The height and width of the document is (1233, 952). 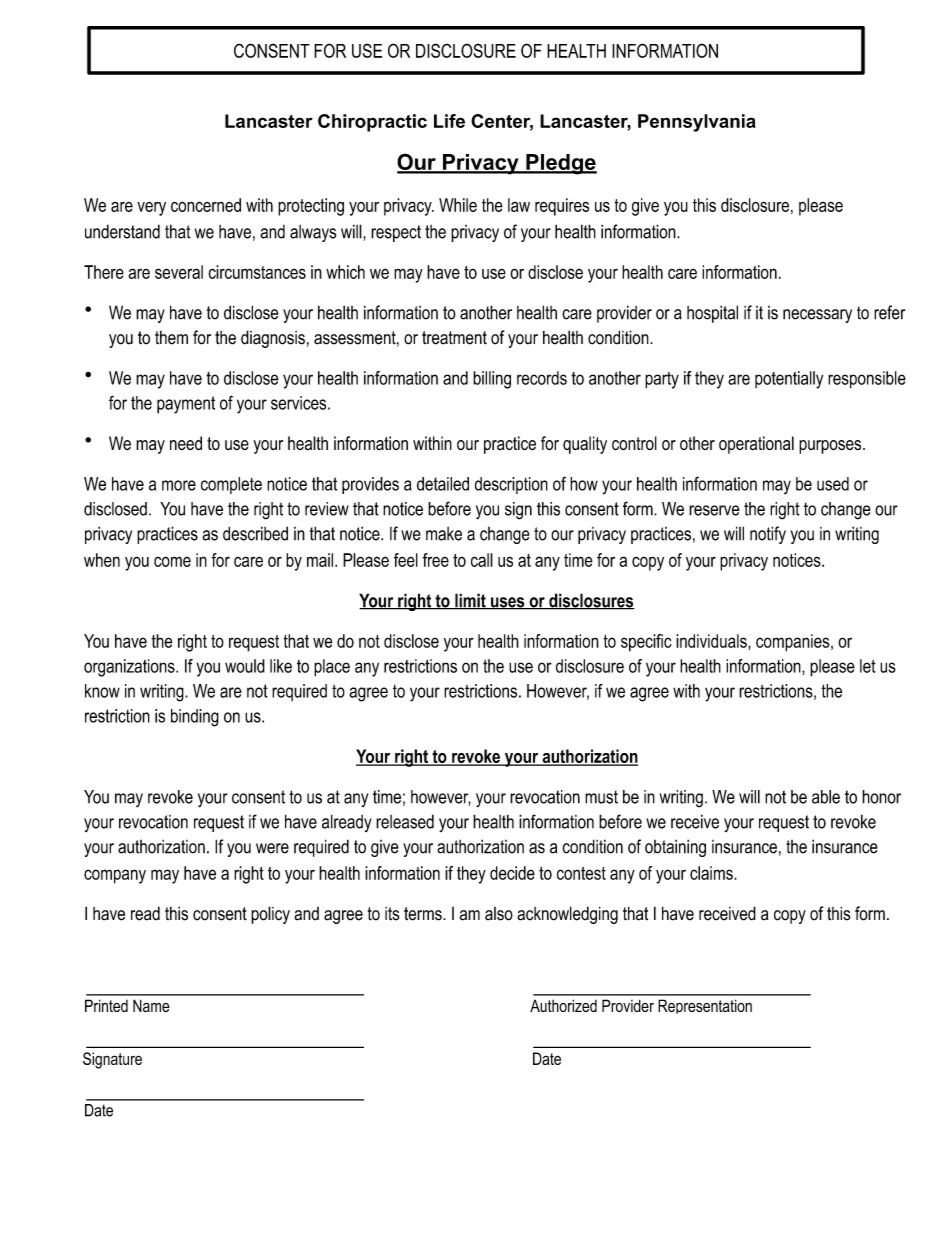 I want to click on need, so click(x=186, y=443).
